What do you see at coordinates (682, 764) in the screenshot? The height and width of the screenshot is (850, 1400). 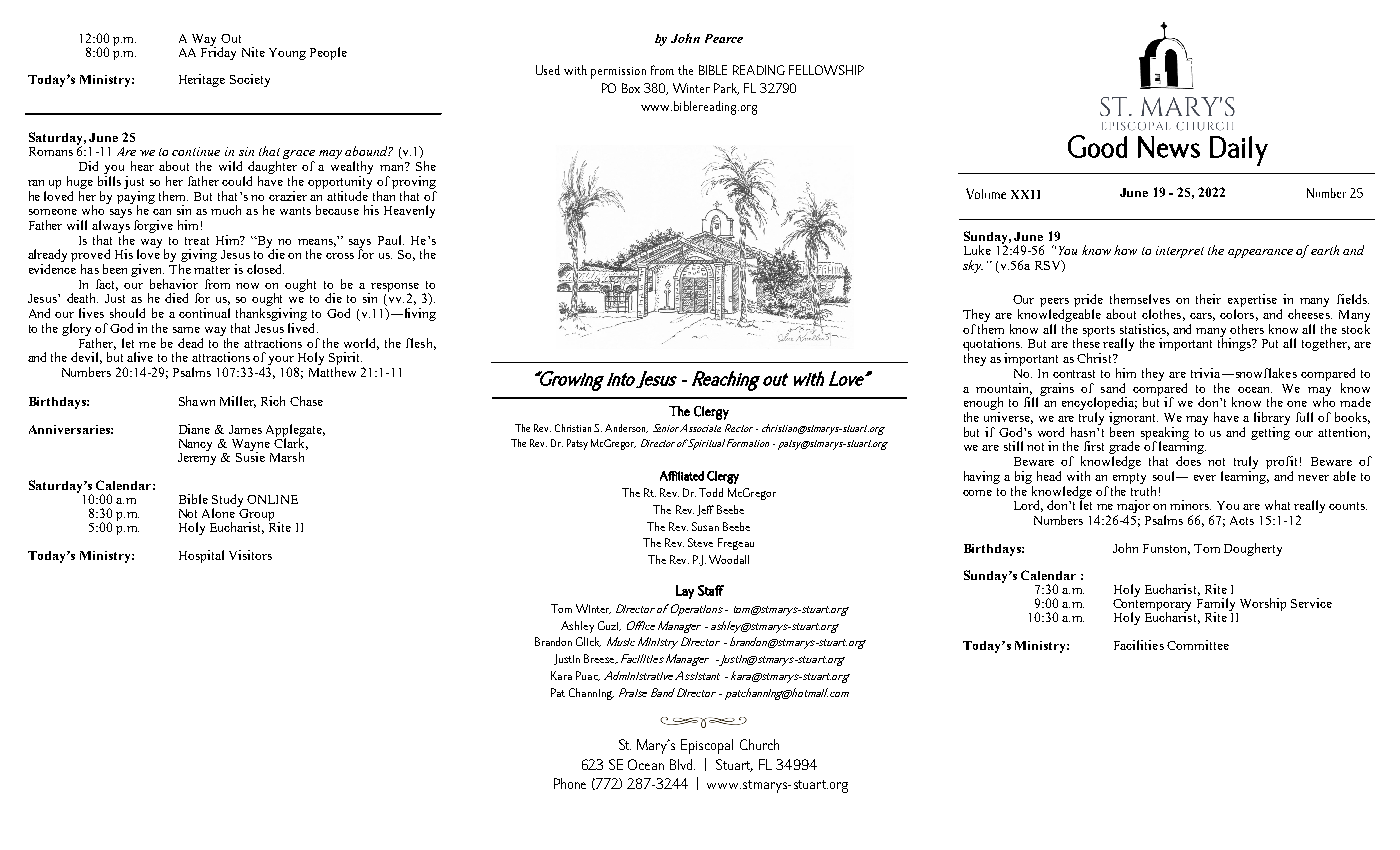 I see `Blvd` at bounding box center [682, 764].
